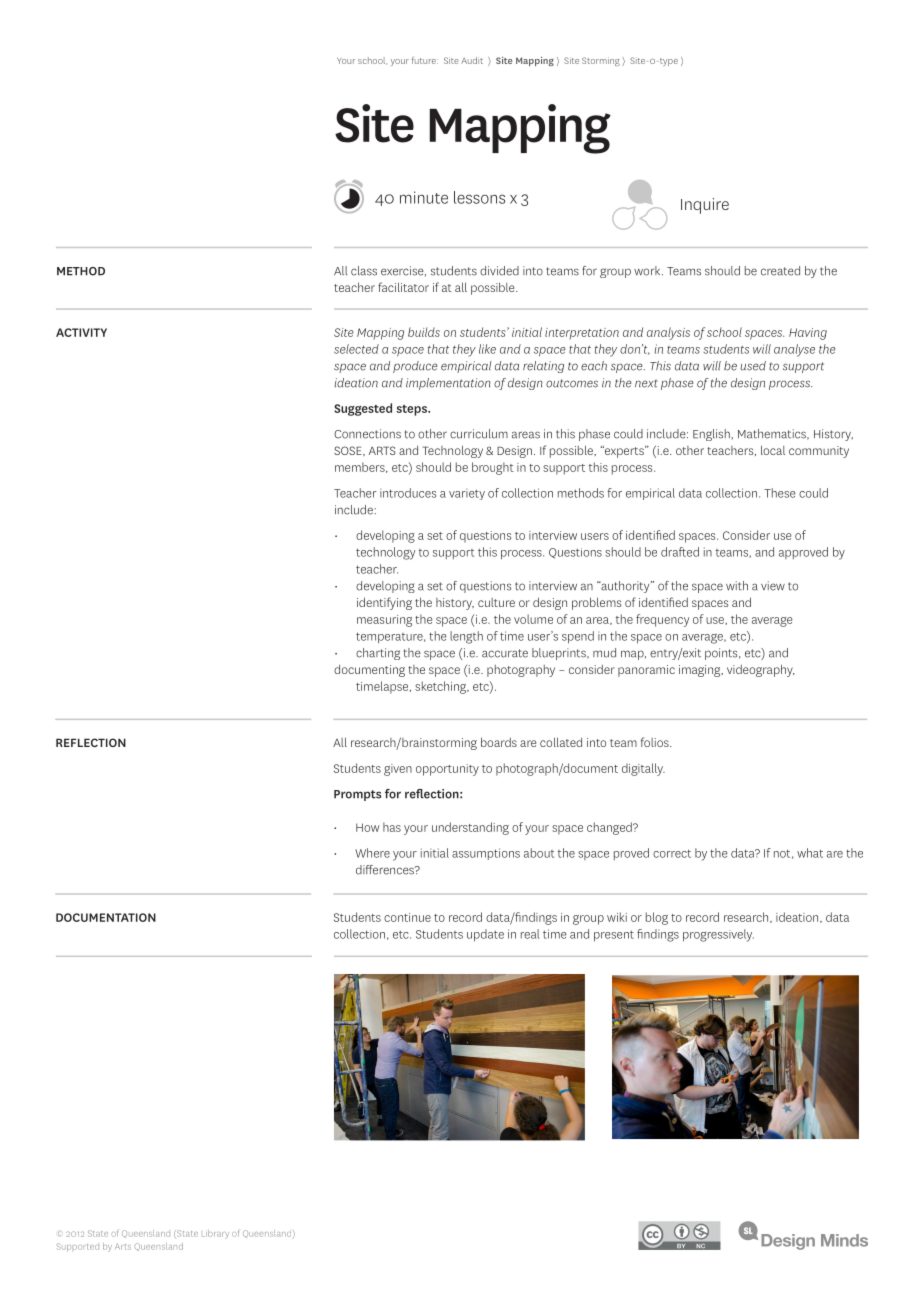  I want to click on Library, so click(215, 1234).
